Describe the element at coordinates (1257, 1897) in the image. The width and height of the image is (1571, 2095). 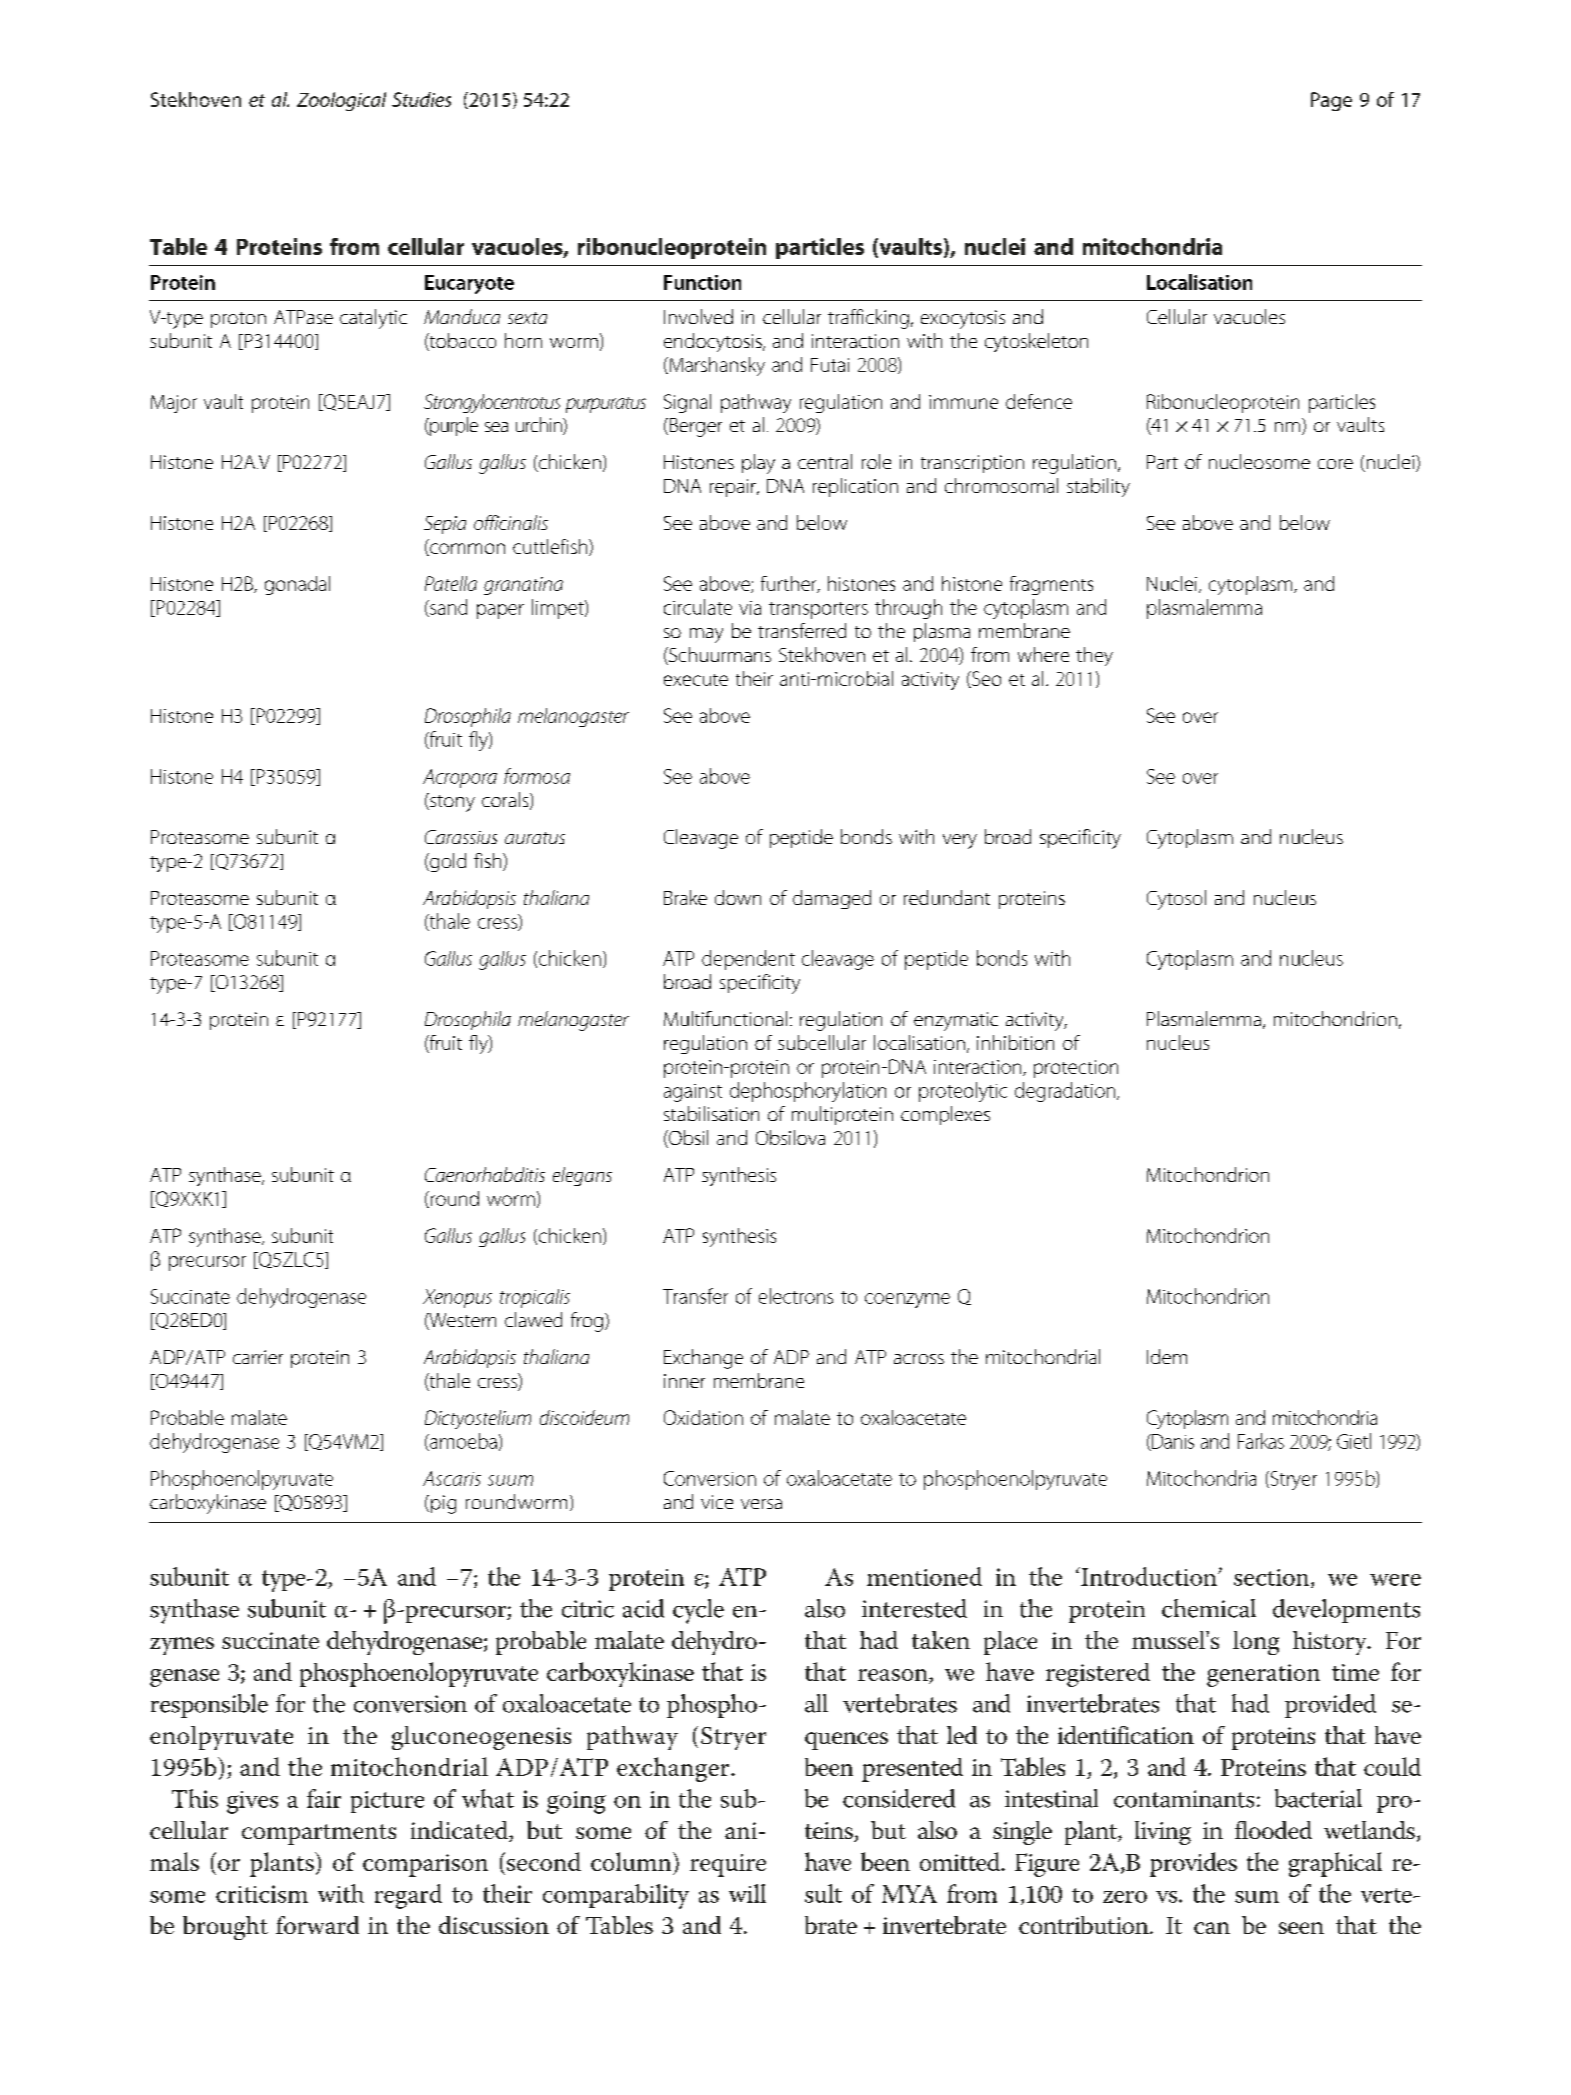
I see `sum` at that location.
